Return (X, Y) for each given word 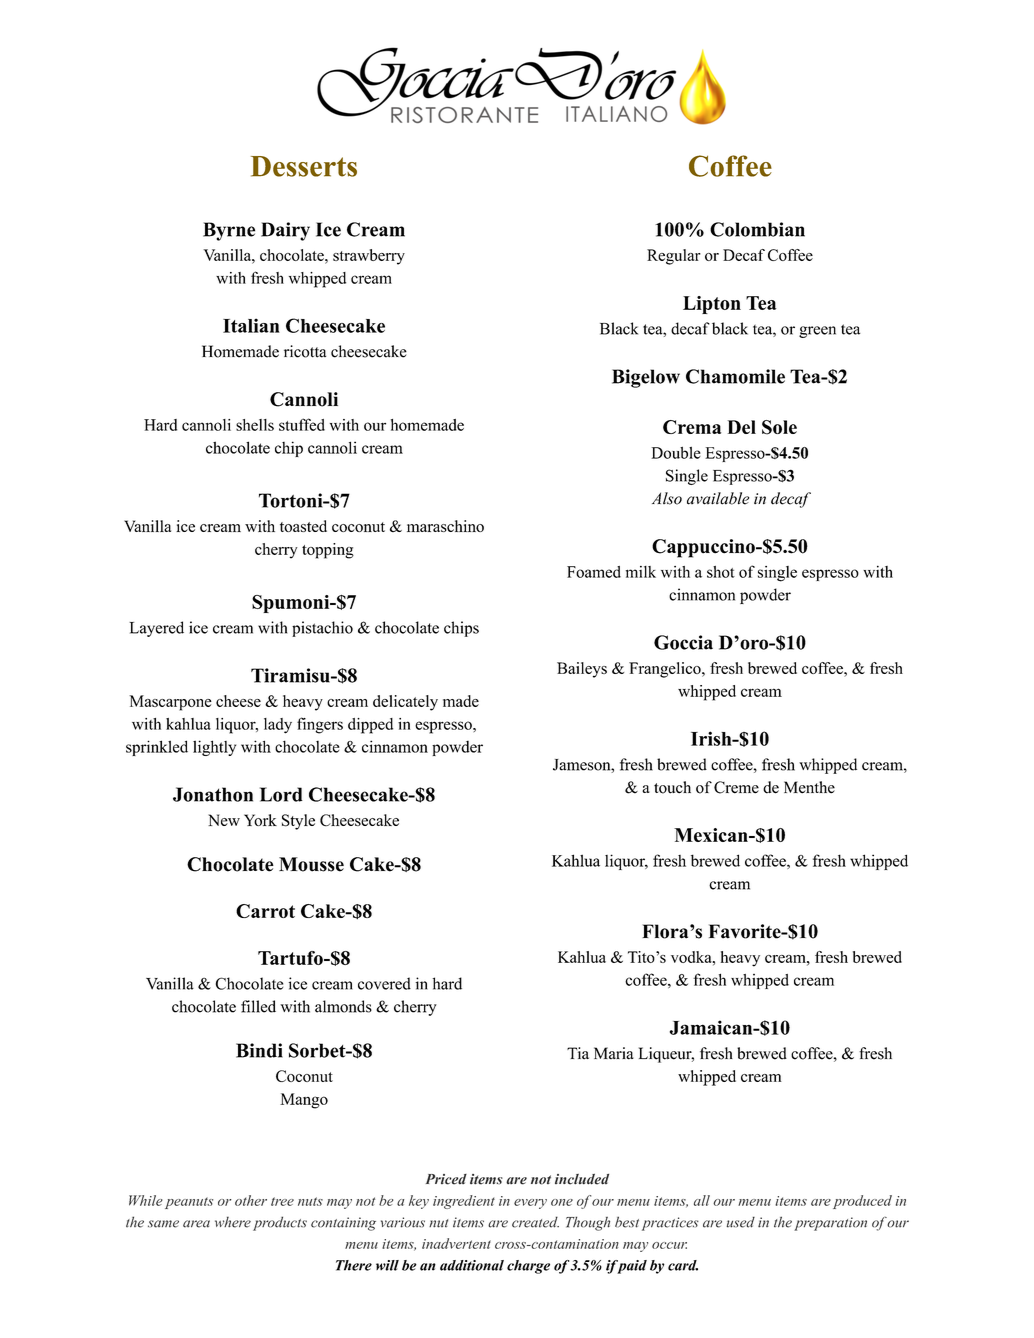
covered (384, 983)
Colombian (757, 229)
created (535, 1222)
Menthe (809, 787)
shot (721, 572)
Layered (156, 629)
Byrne (229, 231)
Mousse (311, 864)
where (233, 1222)
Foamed (594, 572)
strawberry (369, 257)
